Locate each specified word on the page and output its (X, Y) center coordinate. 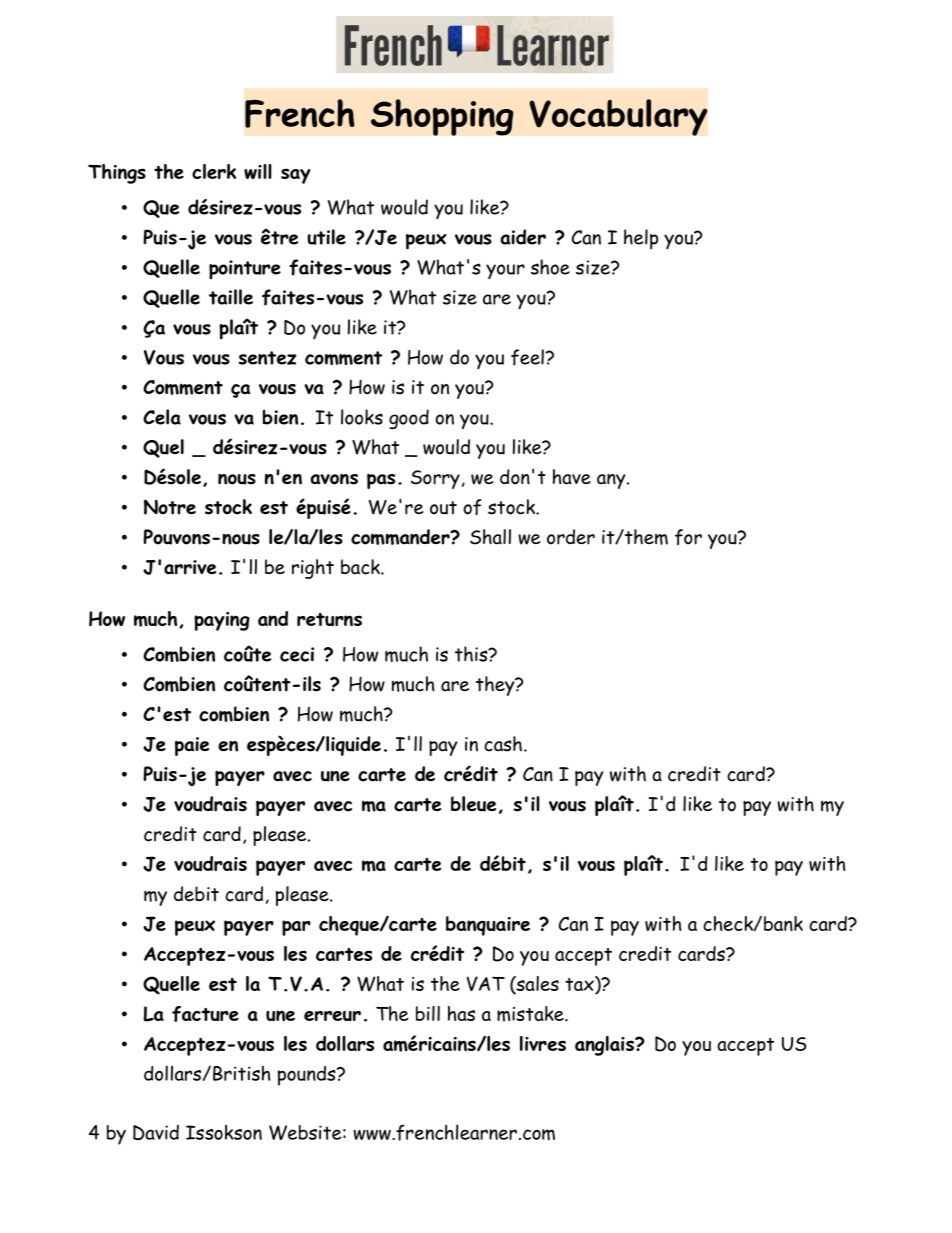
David (156, 1132)
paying (222, 621)
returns (329, 619)
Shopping (442, 117)
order (571, 537)
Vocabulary (618, 117)
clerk (214, 171)
